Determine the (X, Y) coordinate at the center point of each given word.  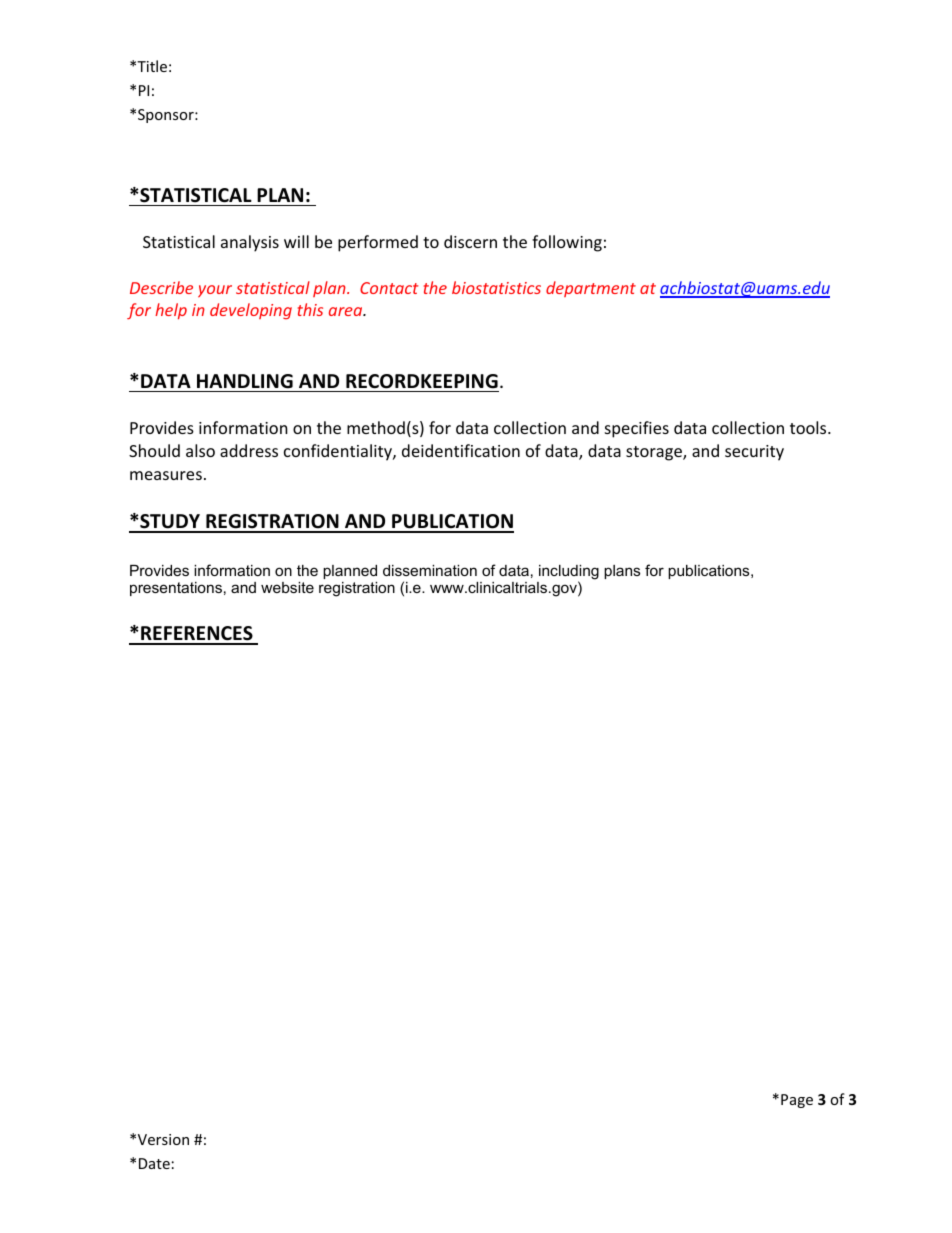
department (591, 289)
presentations (176, 589)
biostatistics (496, 287)
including (569, 573)
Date (154, 1163)
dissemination (430, 570)
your (215, 291)
